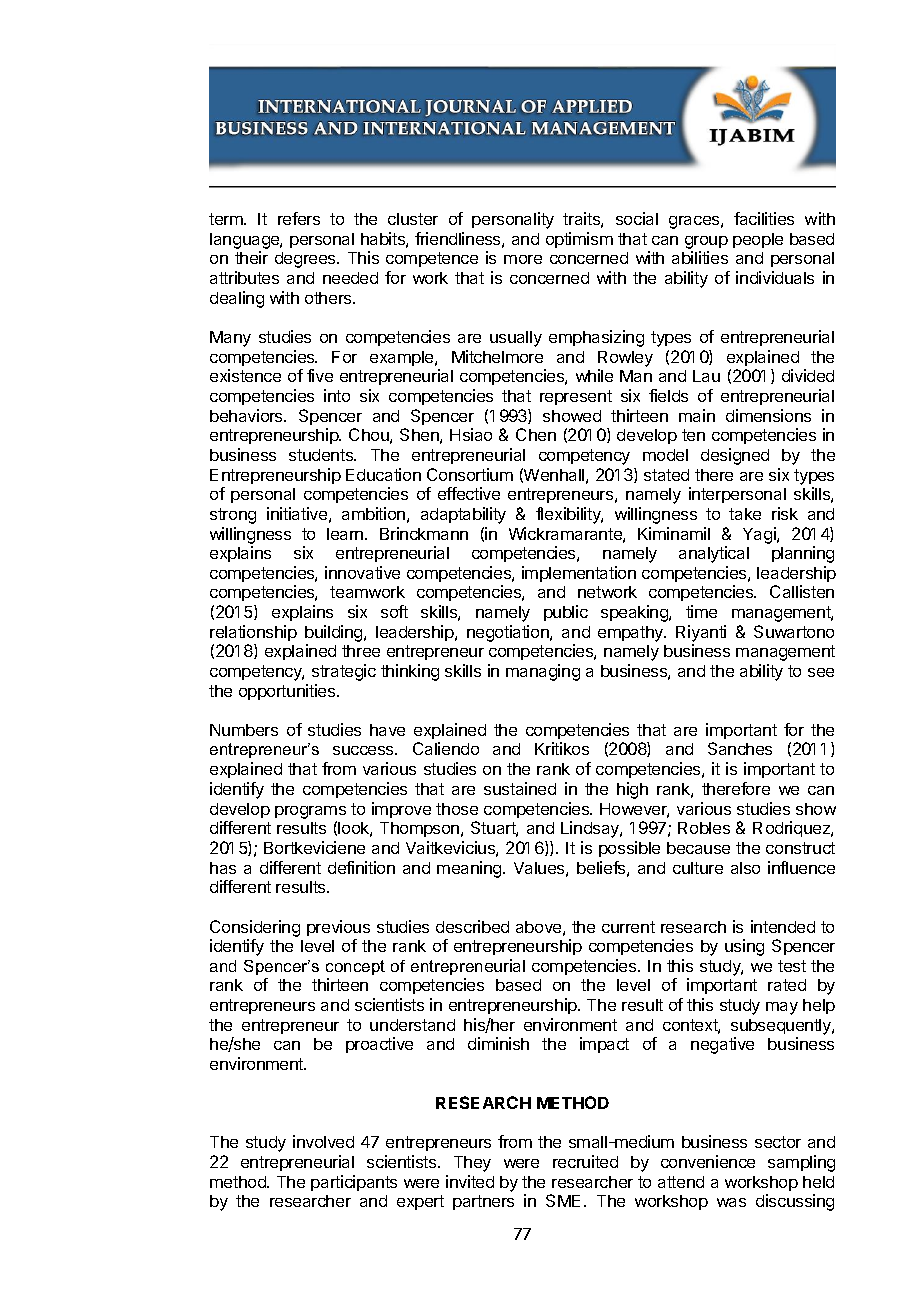  I want to click on people, so click(758, 240).
